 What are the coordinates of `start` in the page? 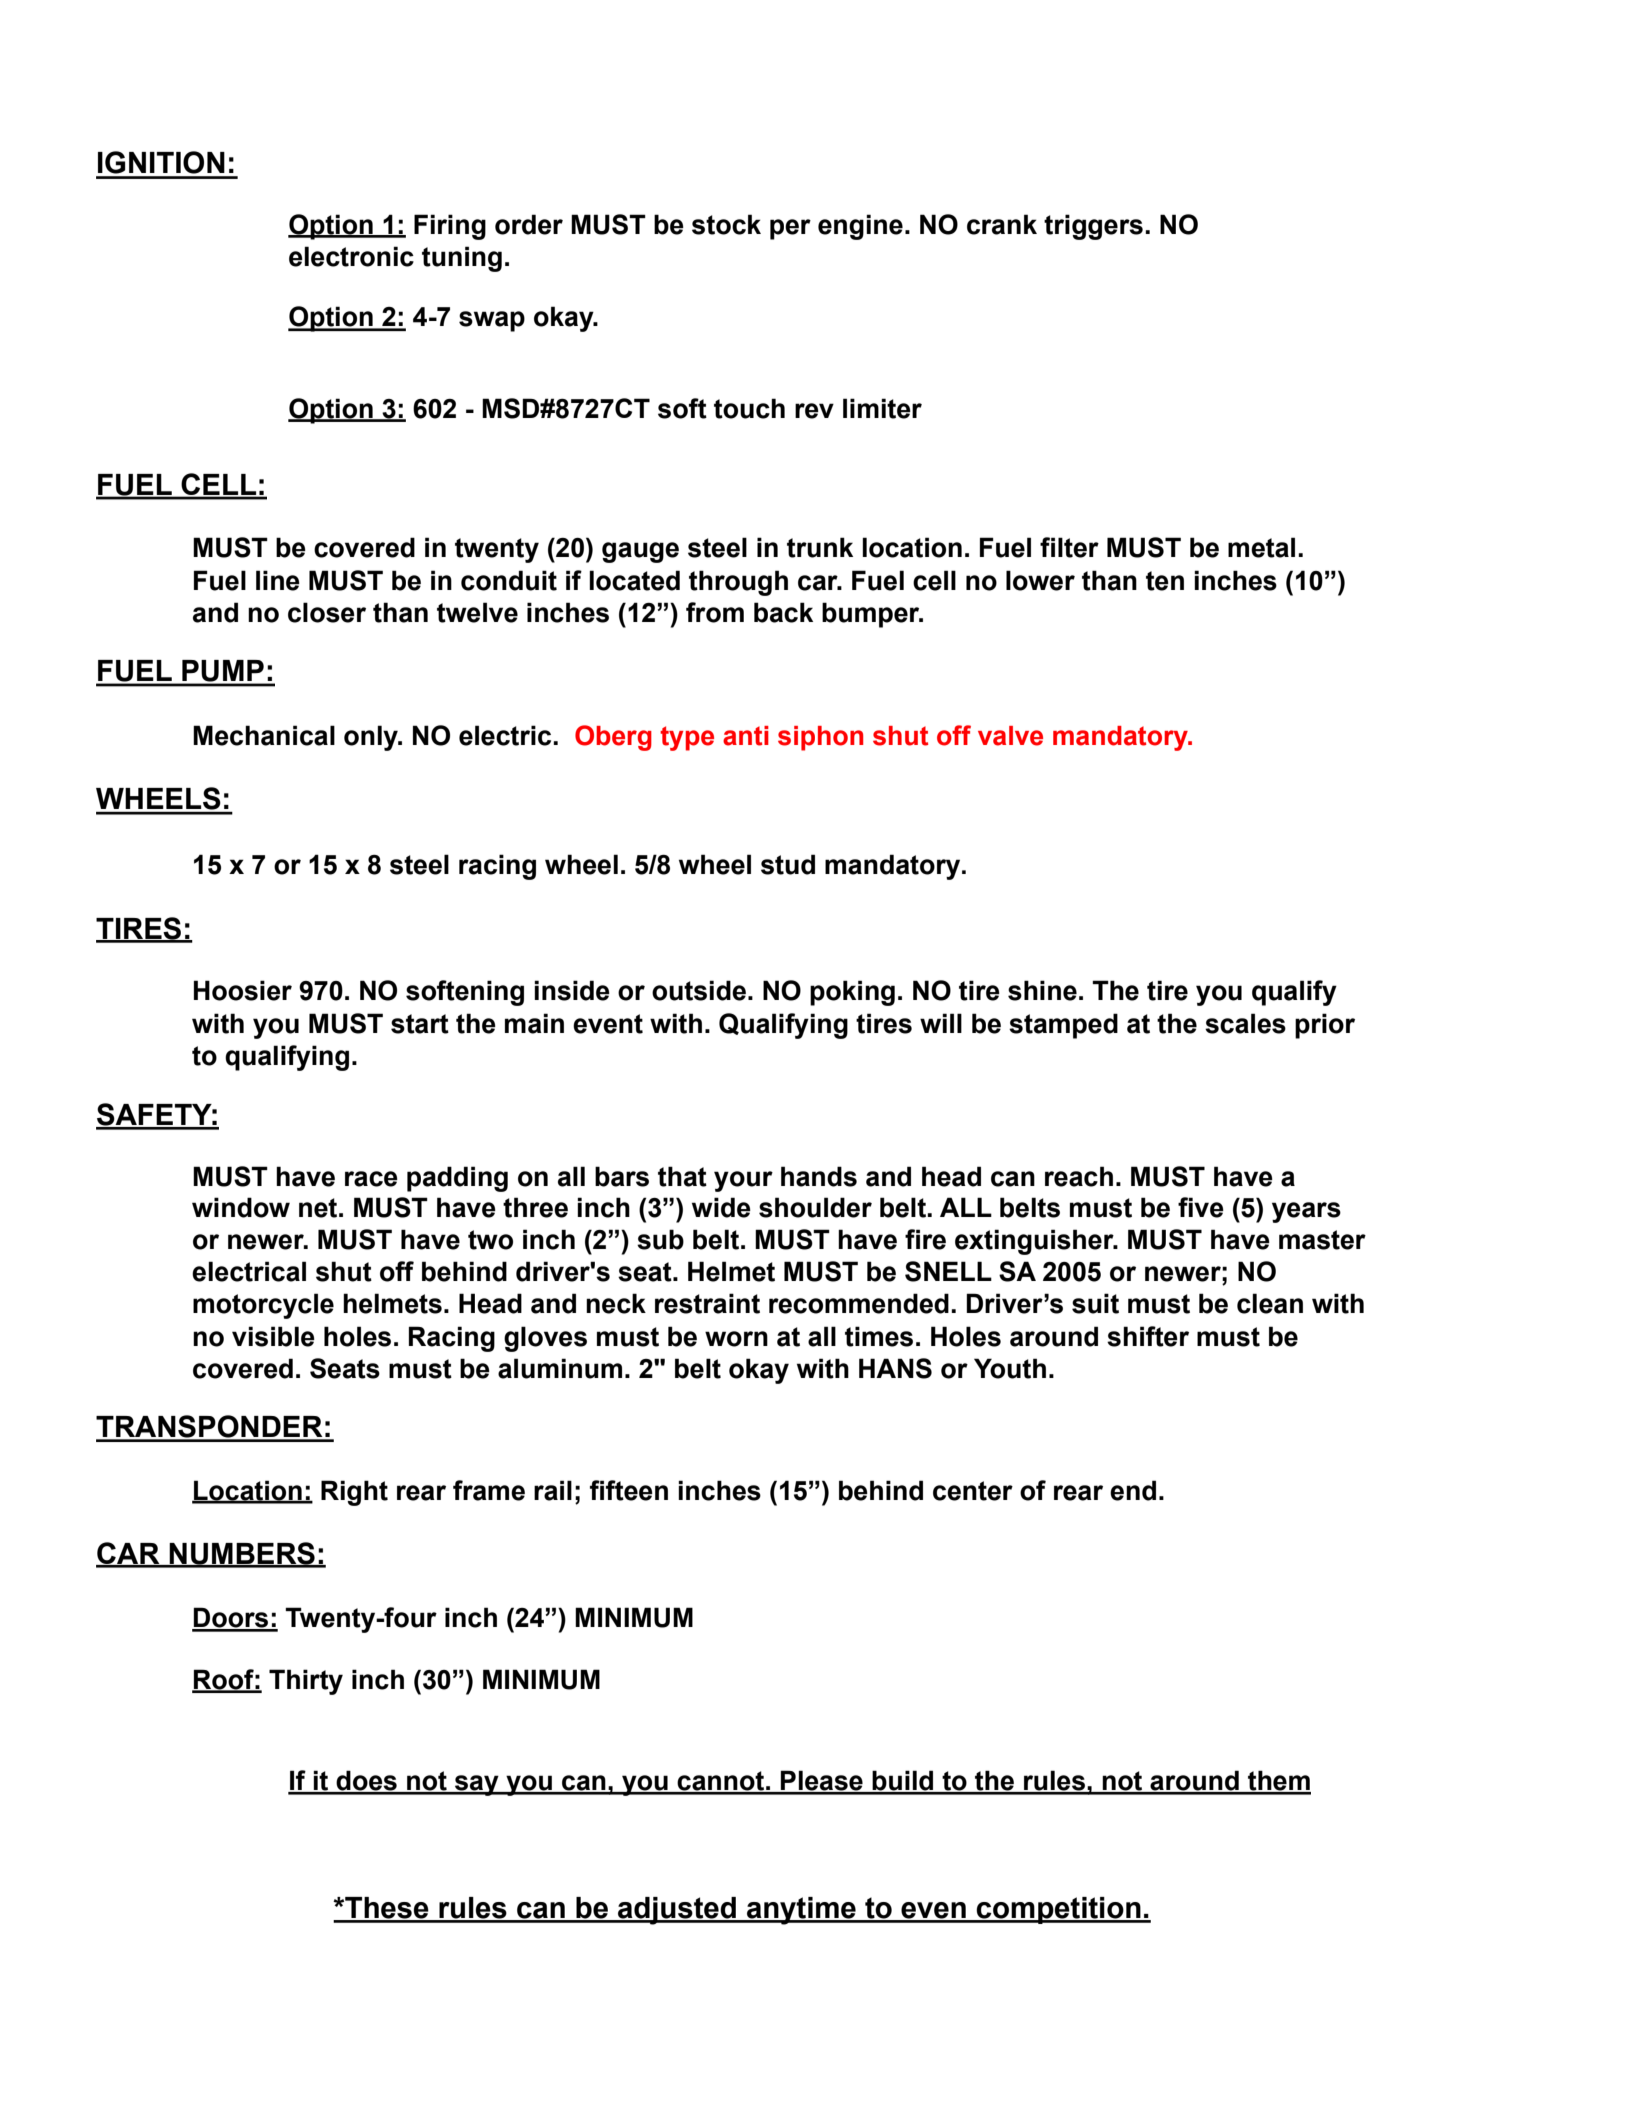 It's located at (420, 1024).
